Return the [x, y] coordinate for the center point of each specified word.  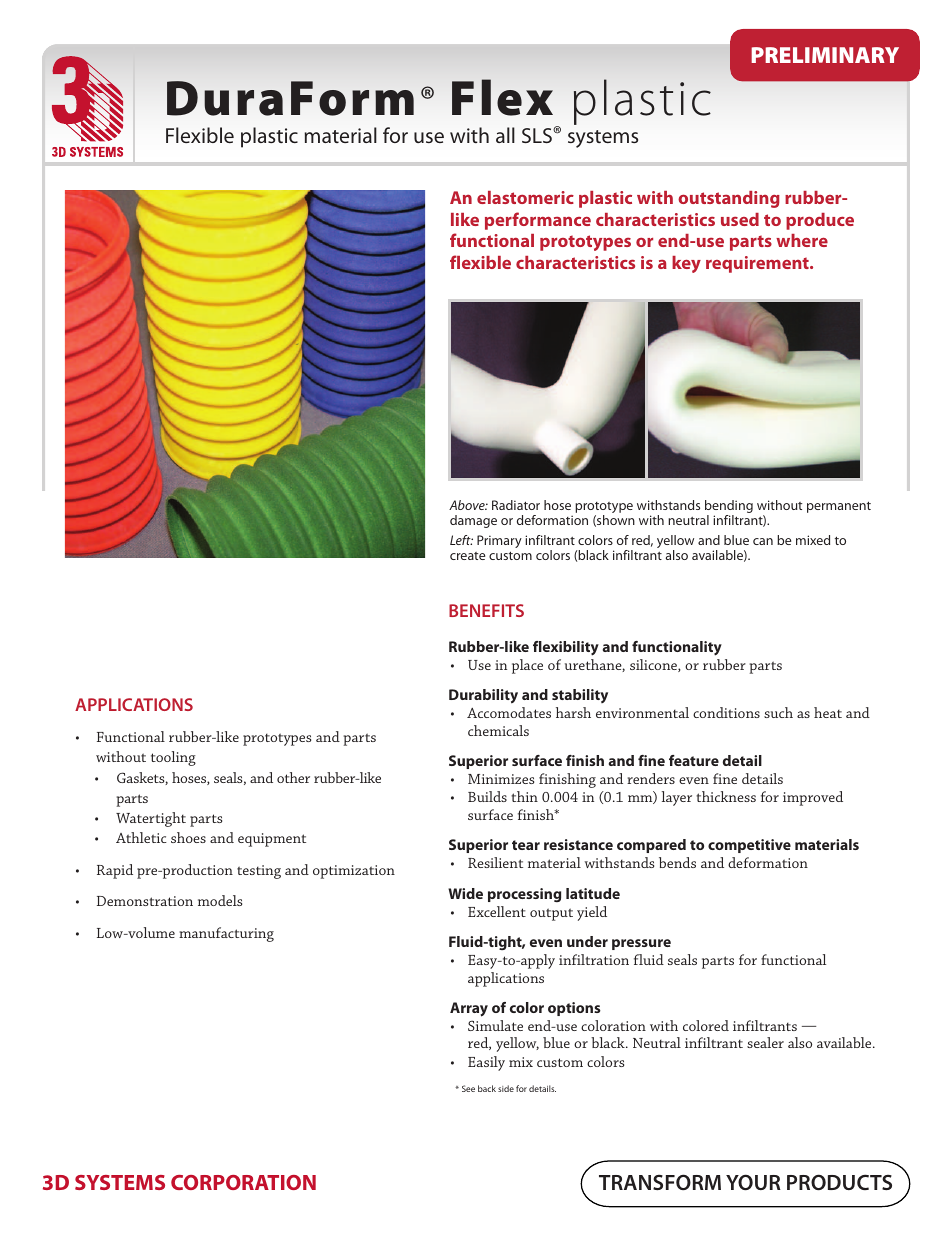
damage [473, 521]
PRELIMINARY [825, 55]
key [686, 264]
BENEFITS [486, 610]
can [763, 541]
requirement [758, 264]
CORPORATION [243, 1182]
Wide [465, 893]
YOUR [753, 1182]
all [505, 135]
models [220, 900]
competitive [749, 846]
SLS [538, 135]
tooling [173, 758]
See [468, 1088]
